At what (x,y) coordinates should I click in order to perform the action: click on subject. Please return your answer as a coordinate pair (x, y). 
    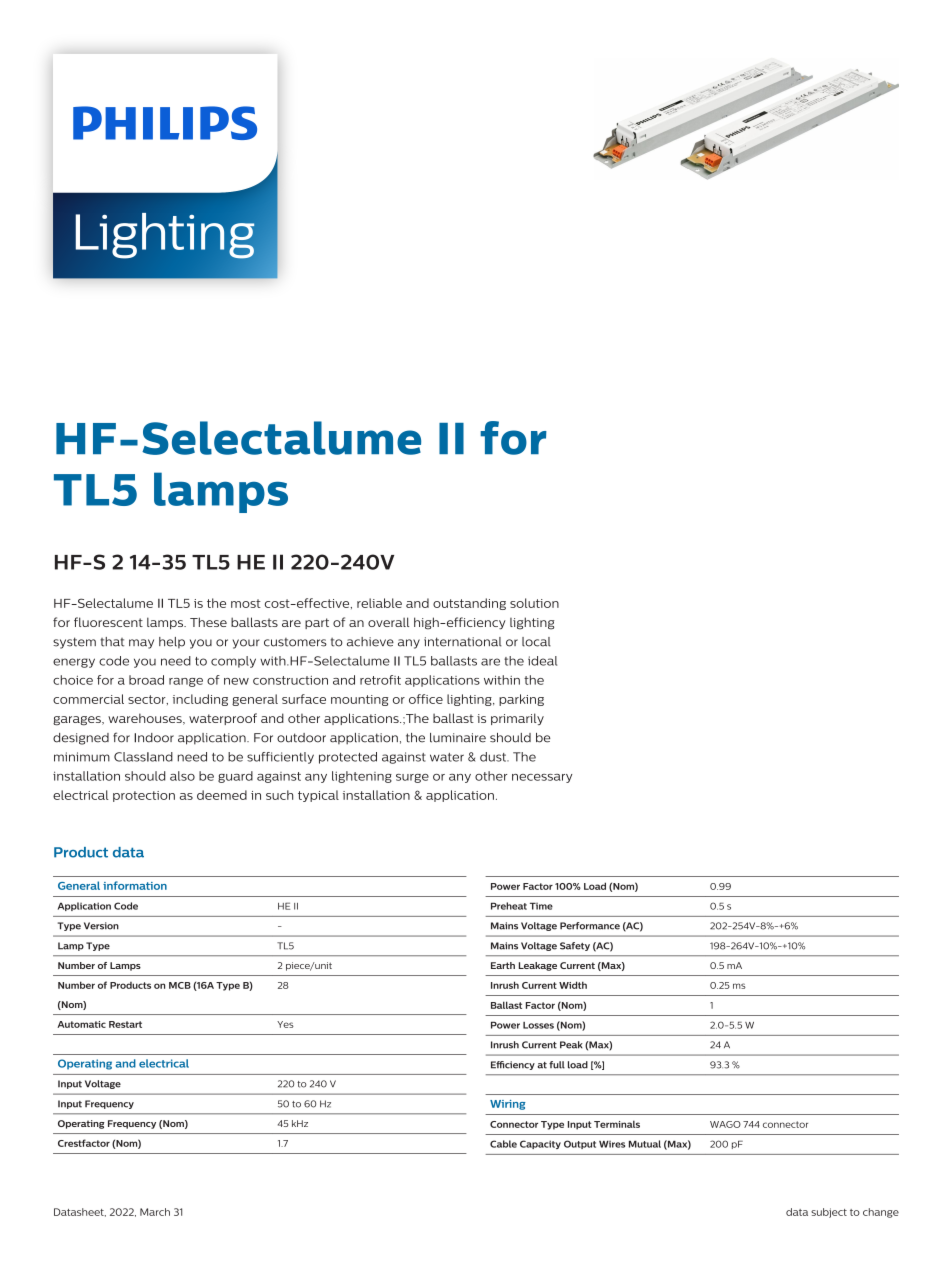
    Looking at the image, I should click on (829, 1213).
